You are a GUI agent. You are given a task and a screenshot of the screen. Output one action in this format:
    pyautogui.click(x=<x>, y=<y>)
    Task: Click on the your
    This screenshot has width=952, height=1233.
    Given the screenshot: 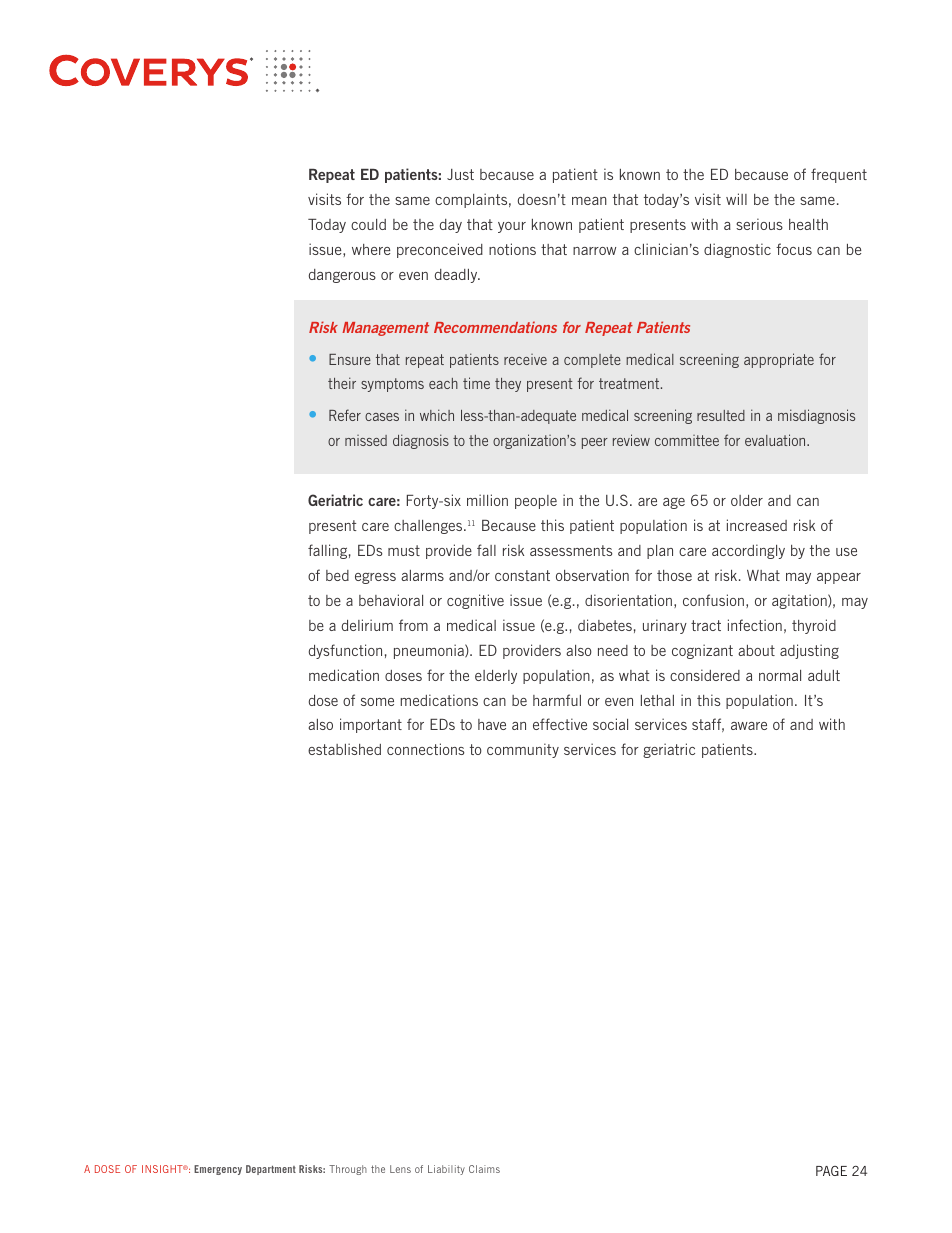 What is the action you would take?
    pyautogui.click(x=512, y=227)
